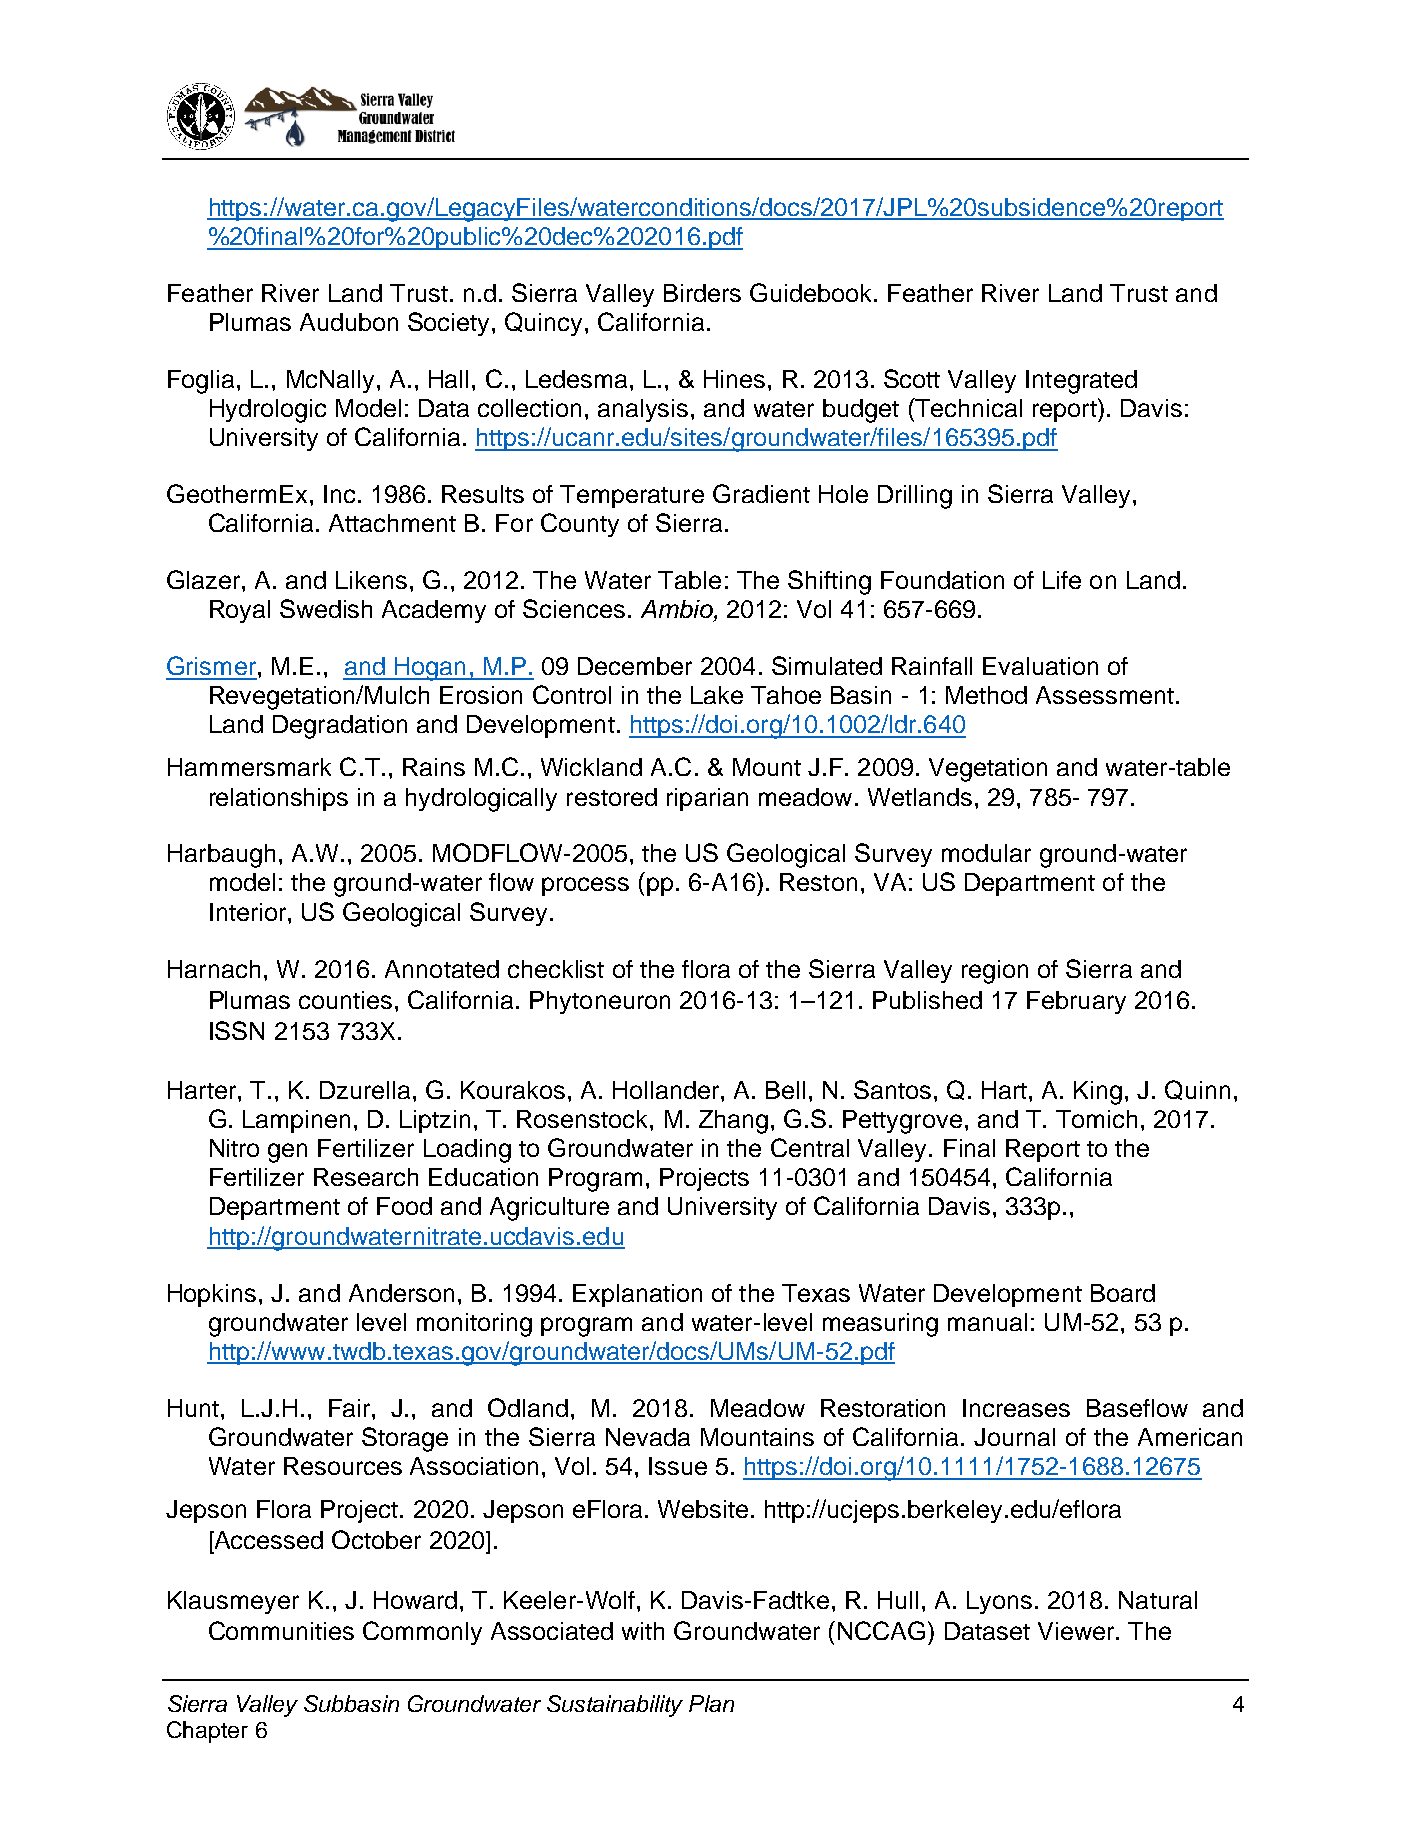 Image resolution: width=1411 pixels, height=1826 pixels. I want to click on Communities, so click(281, 1630).
